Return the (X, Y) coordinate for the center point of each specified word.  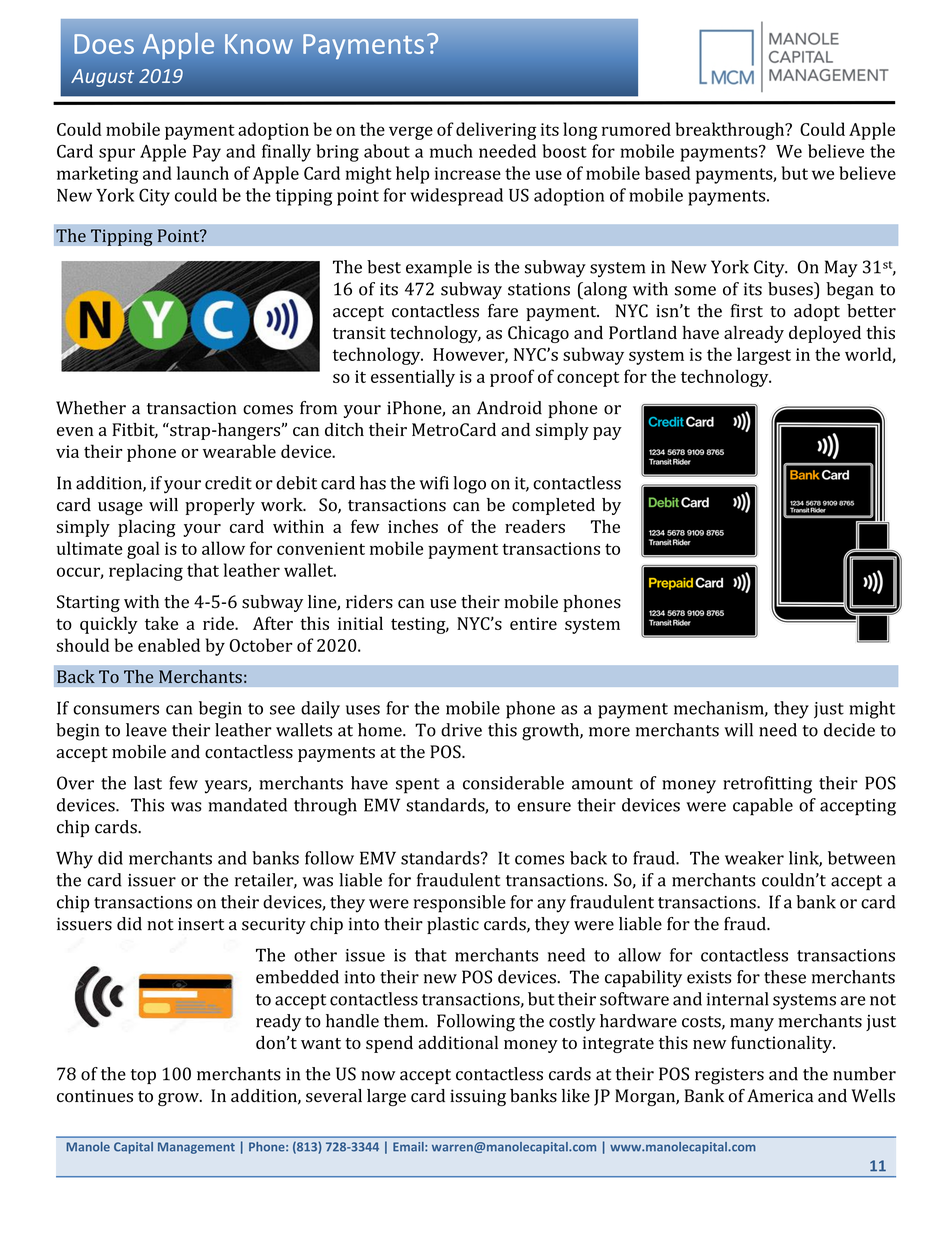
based (668, 173)
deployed (825, 334)
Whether (91, 408)
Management (196, 1148)
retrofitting (767, 785)
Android (509, 408)
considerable (513, 783)
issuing (478, 1097)
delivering (496, 131)
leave (146, 730)
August (102, 78)
